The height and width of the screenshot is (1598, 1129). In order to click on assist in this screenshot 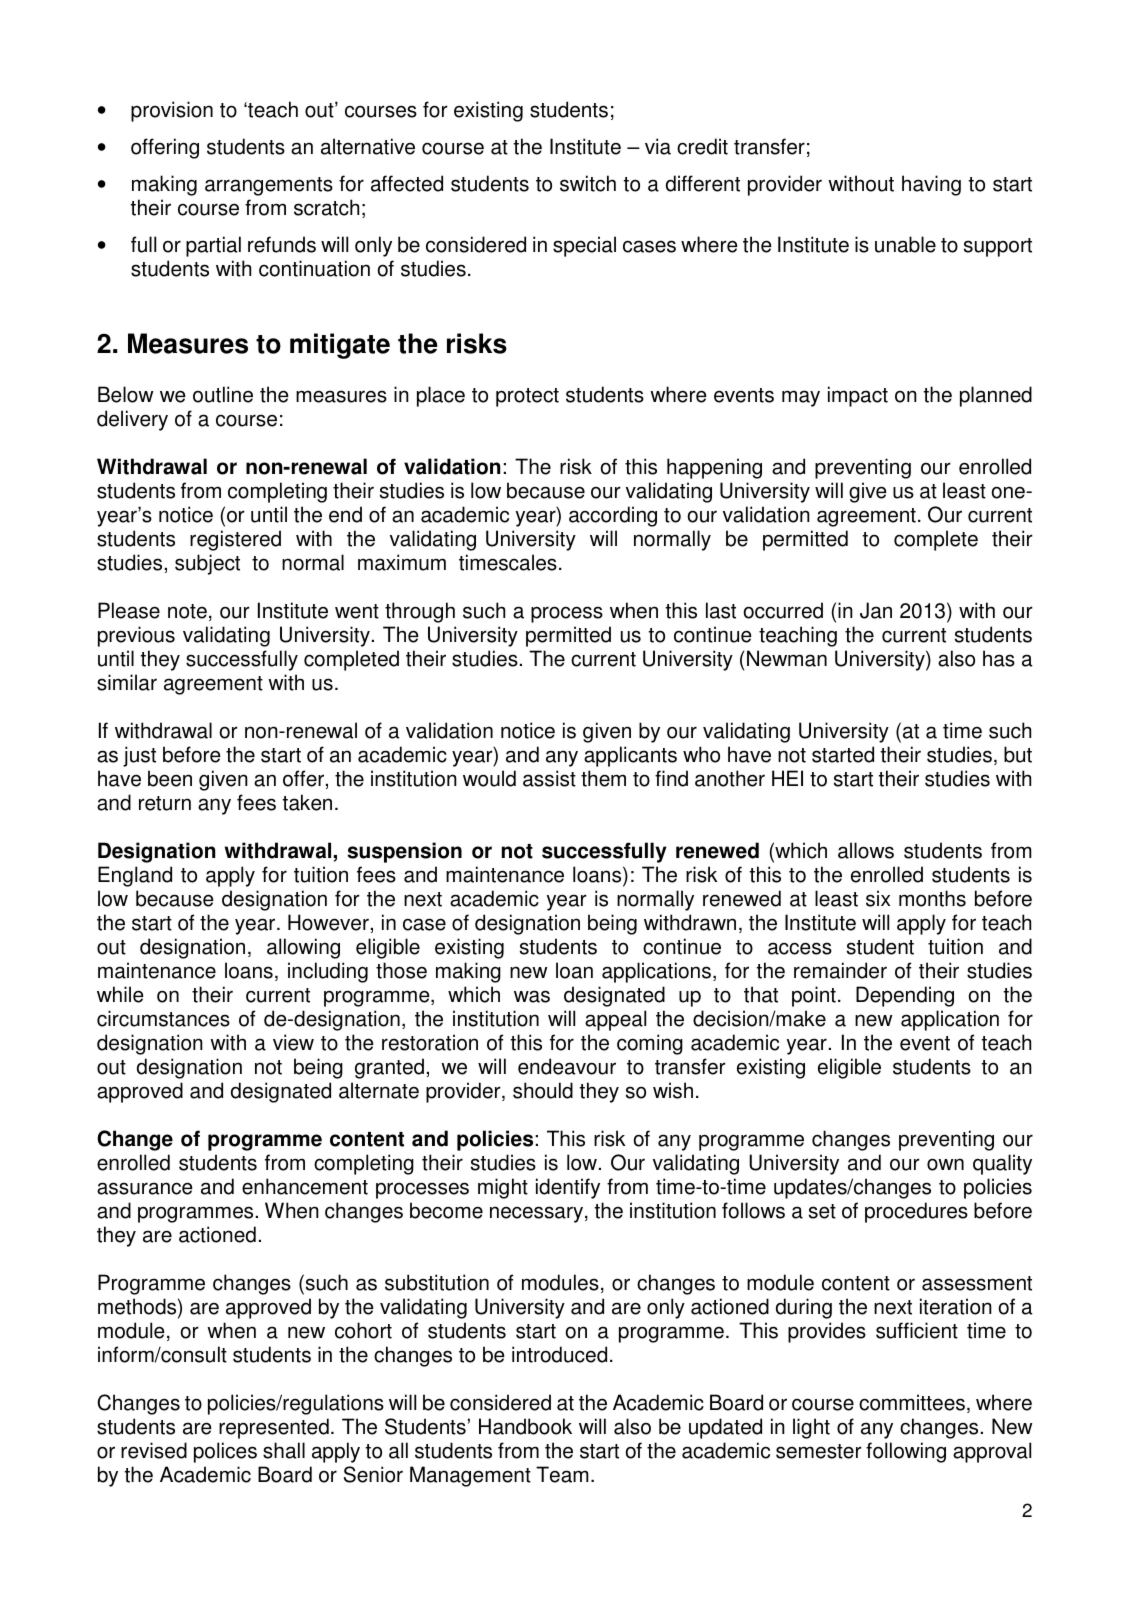, I will do `click(549, 778)`.
